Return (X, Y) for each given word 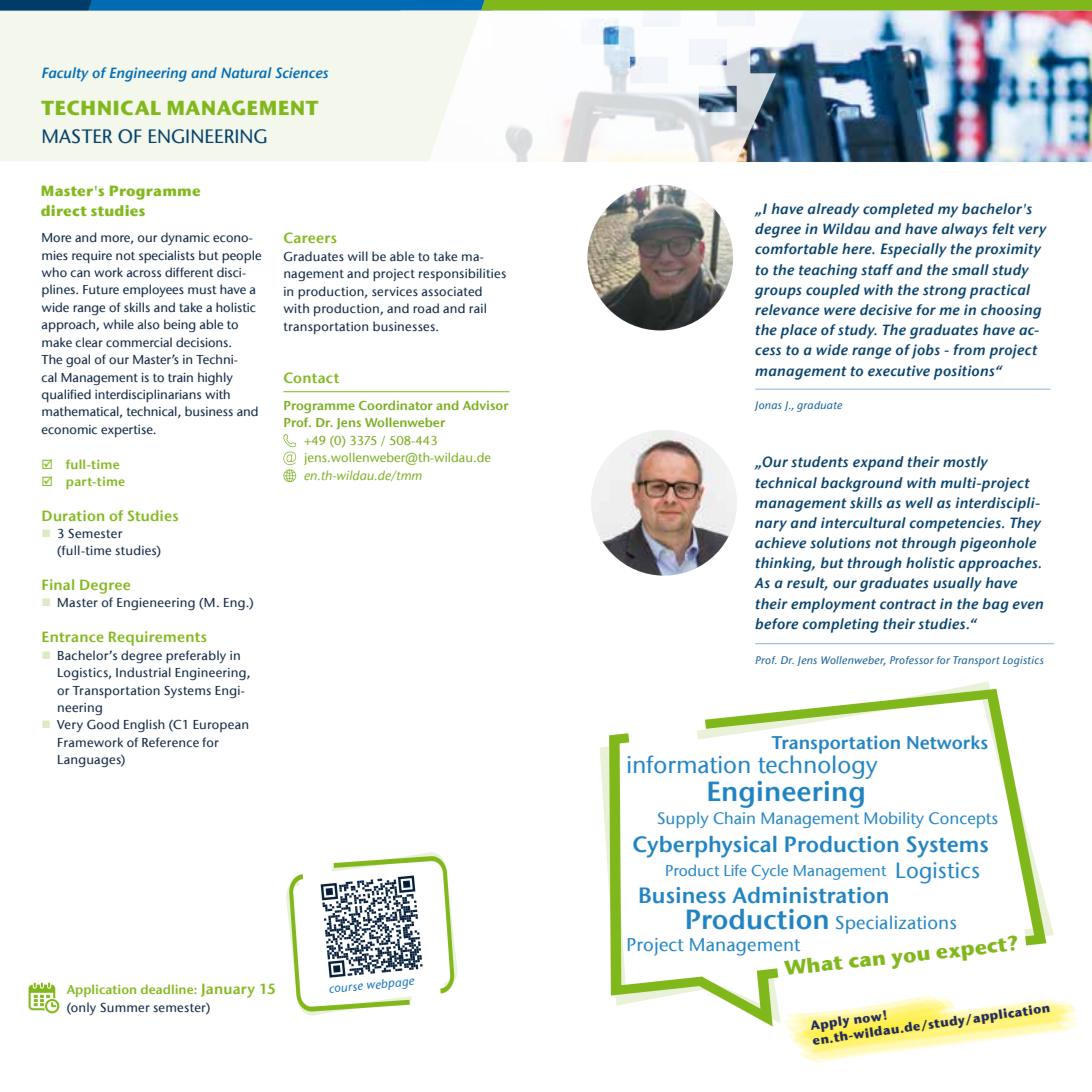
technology (817, 767)
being (180, 325)
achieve (780, 542)
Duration (73, 515)
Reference (170, 742)
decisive (886, 309)
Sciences (301, 72)
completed (898, 210)
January (228, 990)
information (689, 764)
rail (477, 308)
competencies (956, 524)
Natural (246, 72)
